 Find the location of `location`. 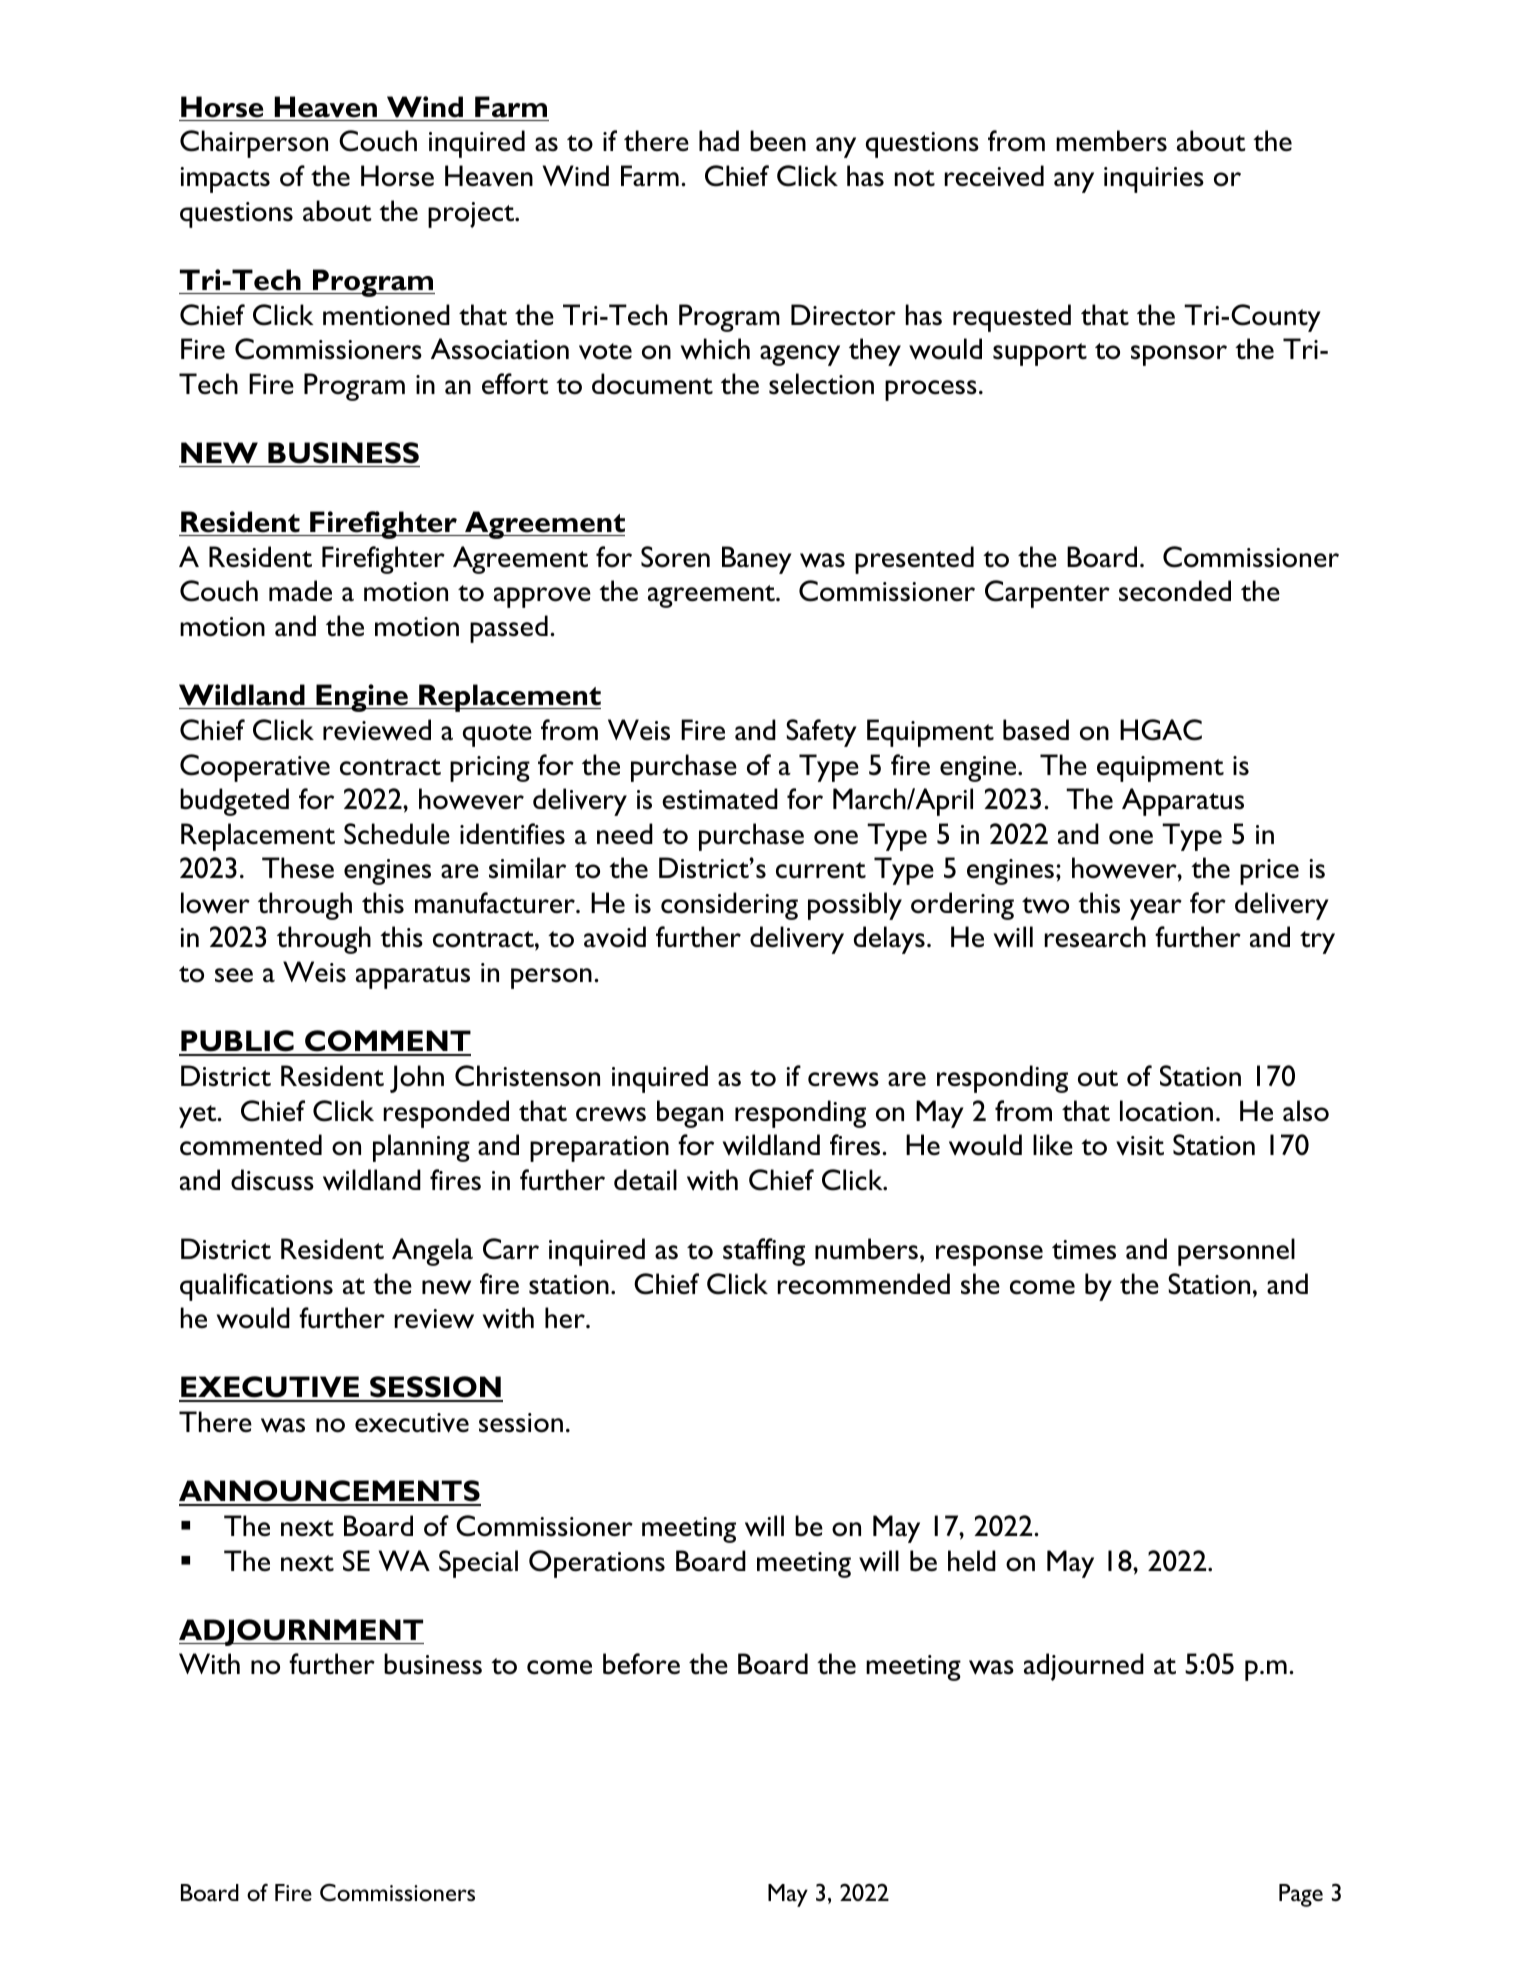

location is located at coordinates (1166, 1111).
